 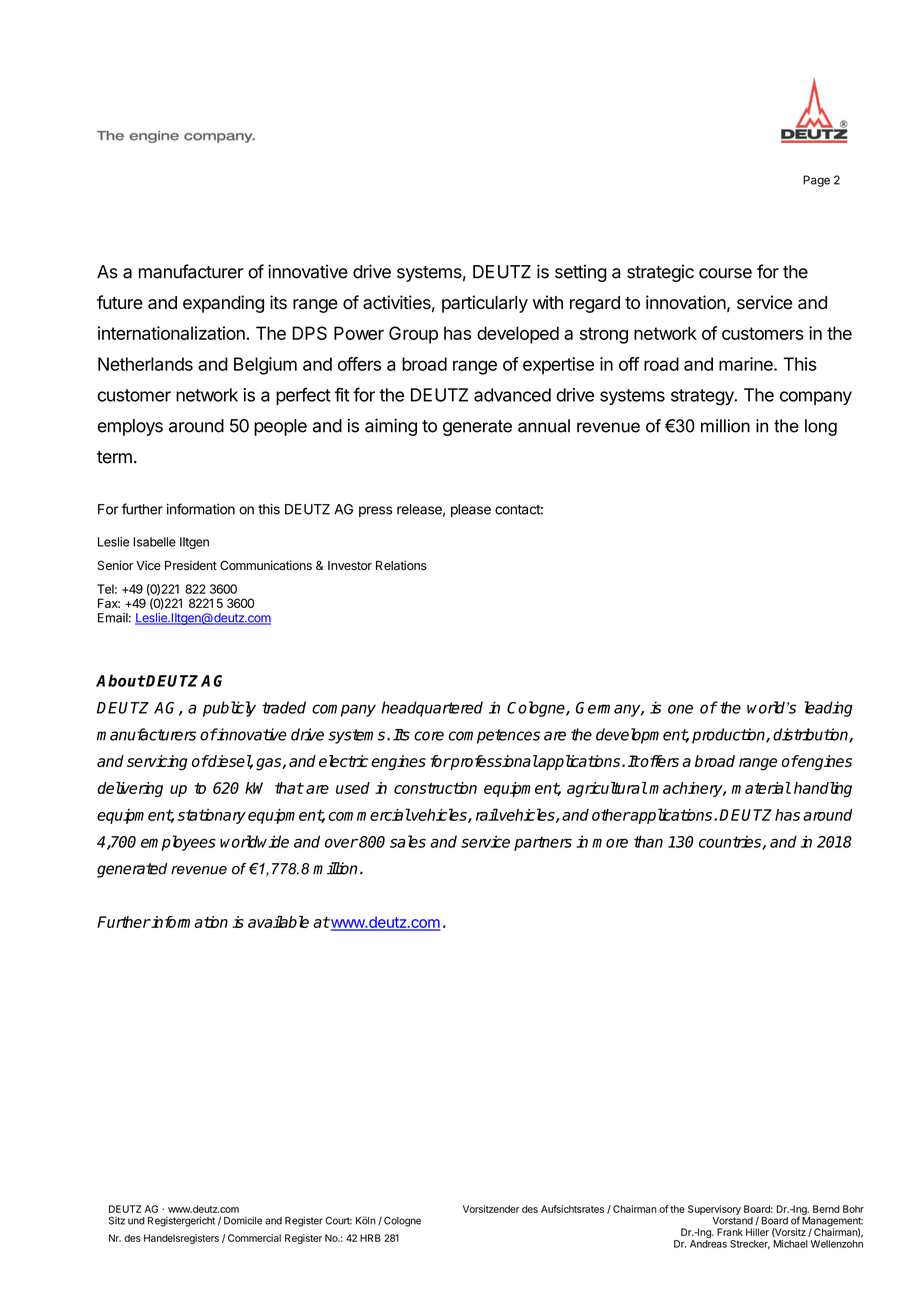 I want to click on HRB, so click(x=370, y=1238).
